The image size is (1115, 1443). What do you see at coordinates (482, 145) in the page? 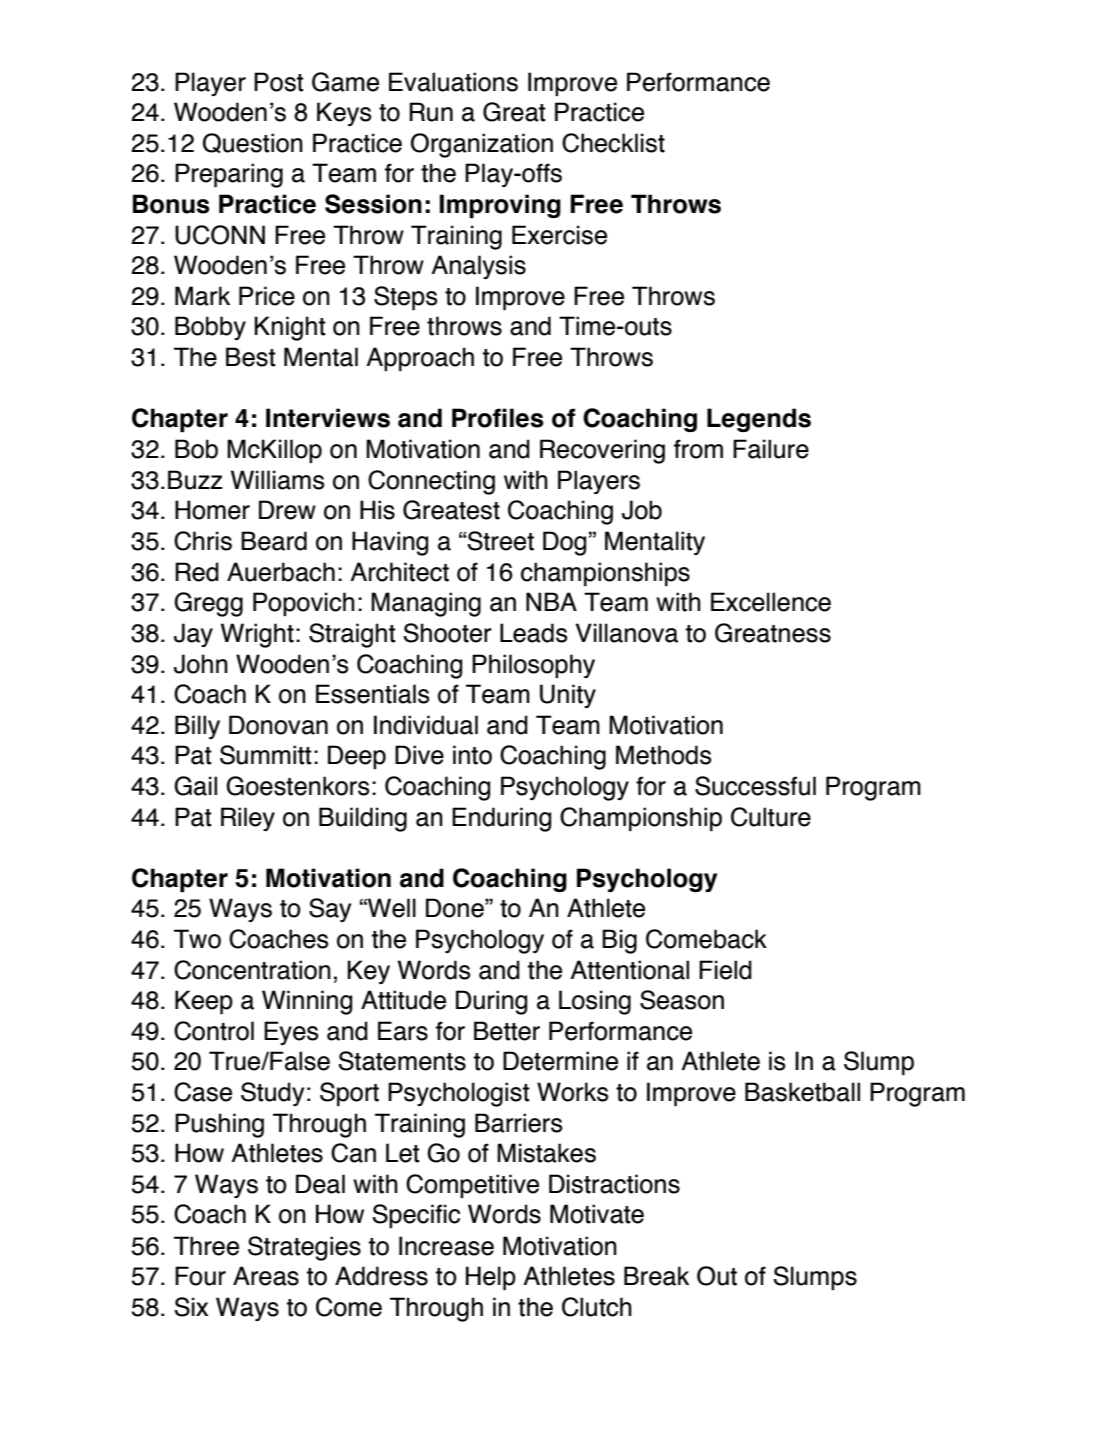
I see `Organization` at bounding box center [482, 145].
